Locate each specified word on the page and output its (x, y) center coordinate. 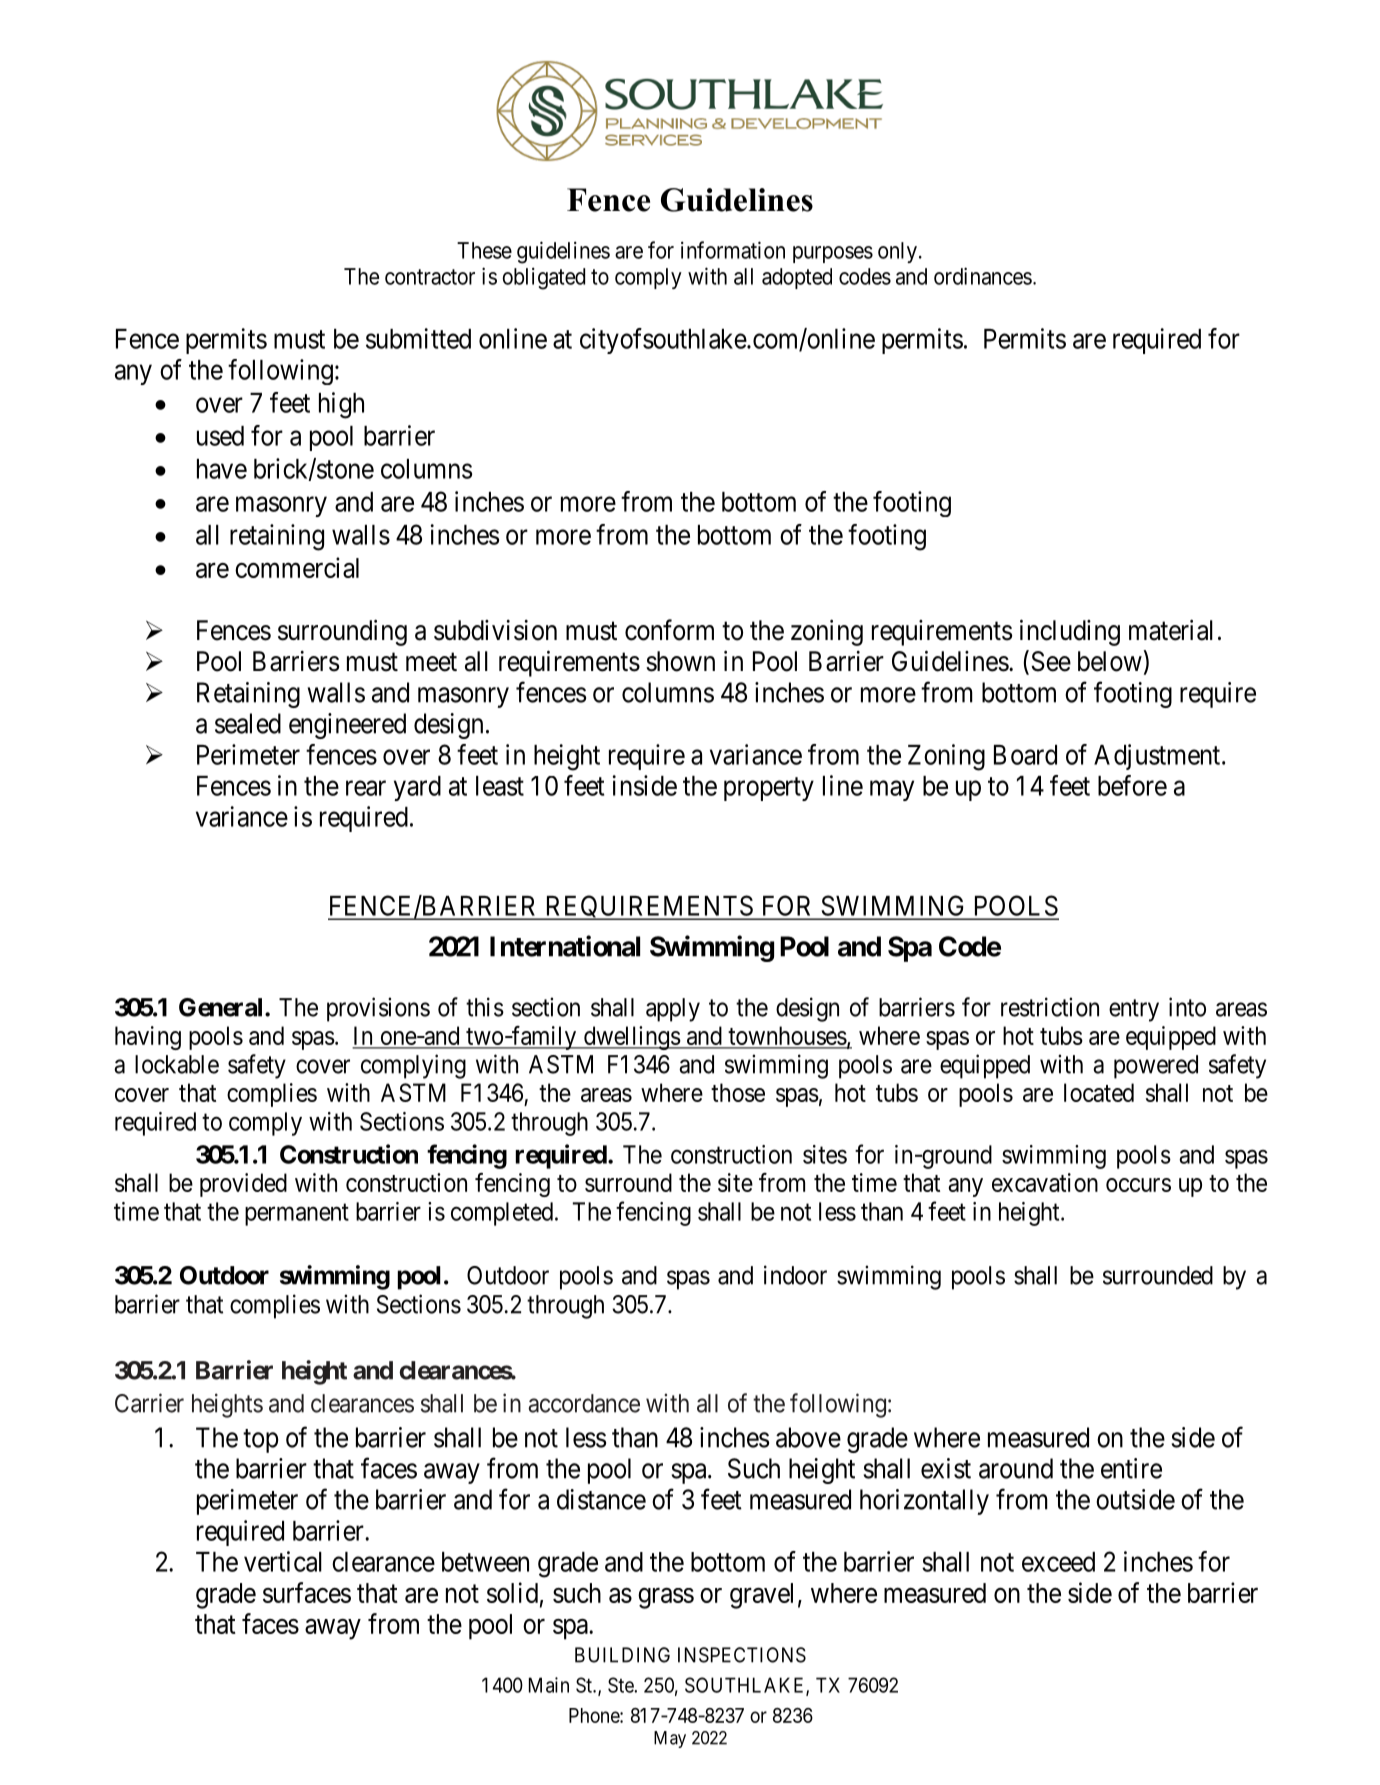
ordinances (983, 276)
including (1070, 632)
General (222, 1007)
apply (673, 1010)
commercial (297, 567)
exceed (1058, 1562)
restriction (1050, 1007)
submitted (418, 338)
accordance (584, 1403)
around (1016, 1468)
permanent (297, 1215)
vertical (283, 1561)
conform (669, 630)
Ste (621, 1685)
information (733, 250)
